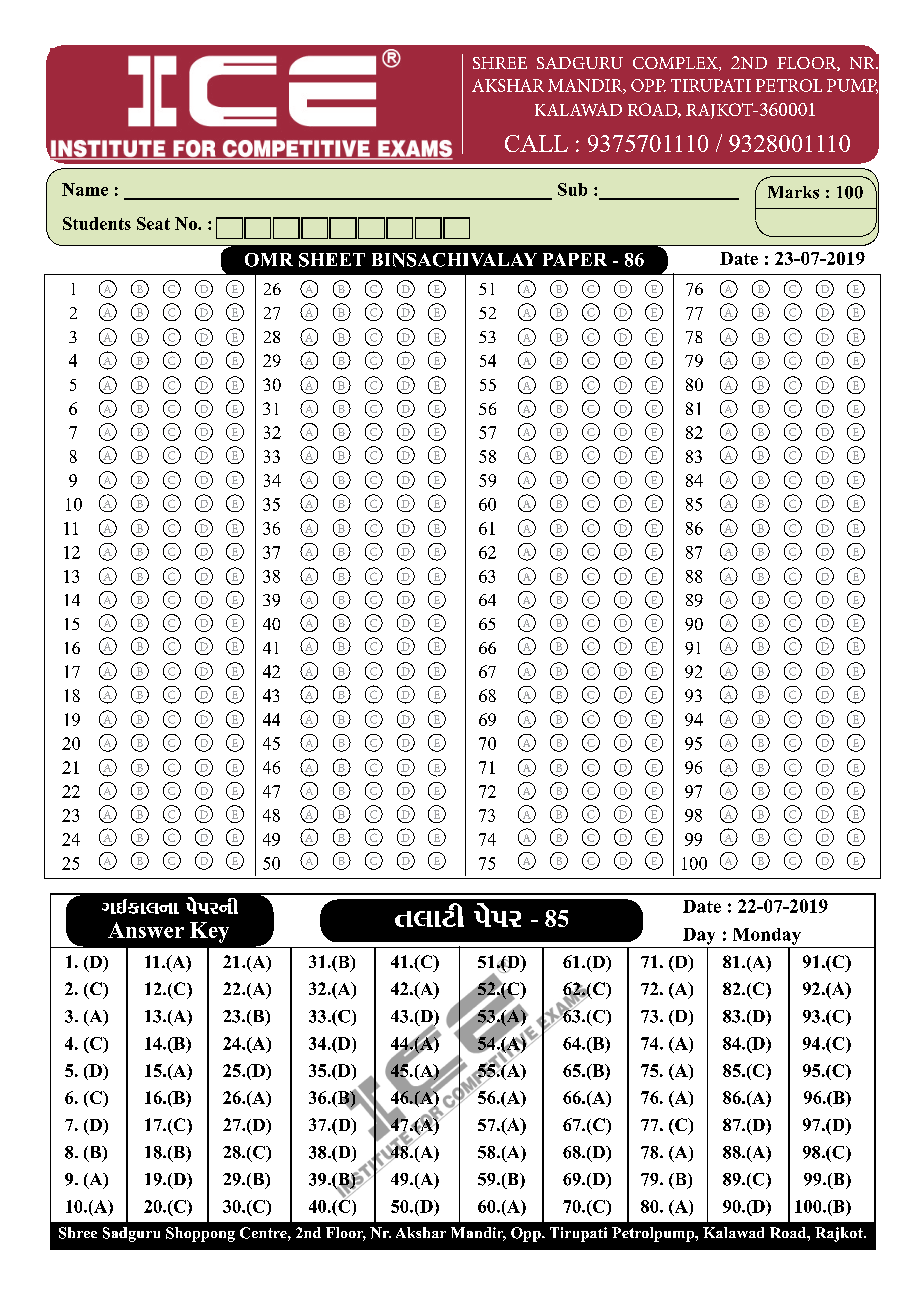 The width and height of the image is (924, 1308). Describe the element at coordinates (332, 260) in the image. I see `SHEET` at that location.
